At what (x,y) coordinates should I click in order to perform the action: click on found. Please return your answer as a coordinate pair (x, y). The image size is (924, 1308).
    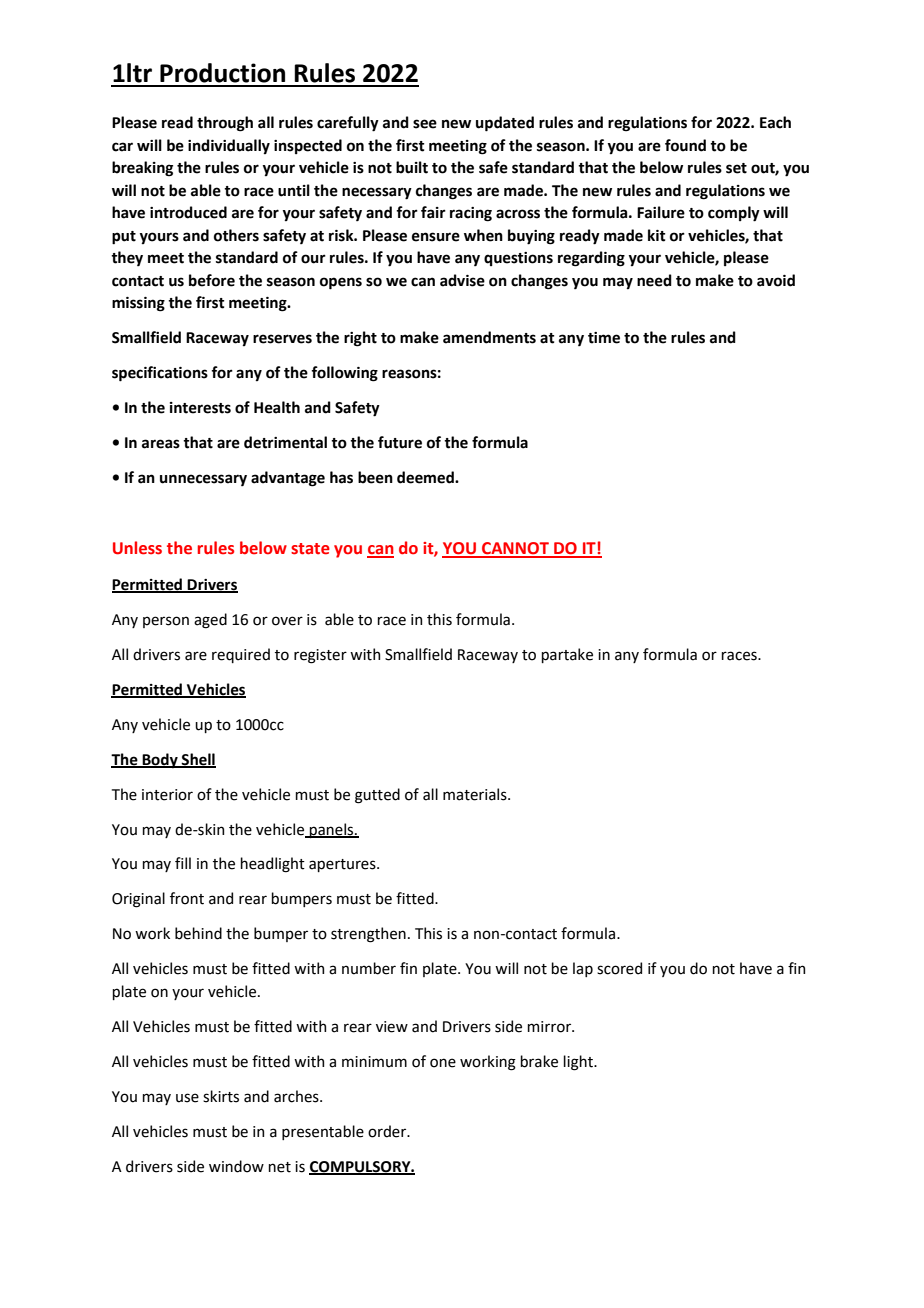
    Looking at the image, I should click on (685, 145).
